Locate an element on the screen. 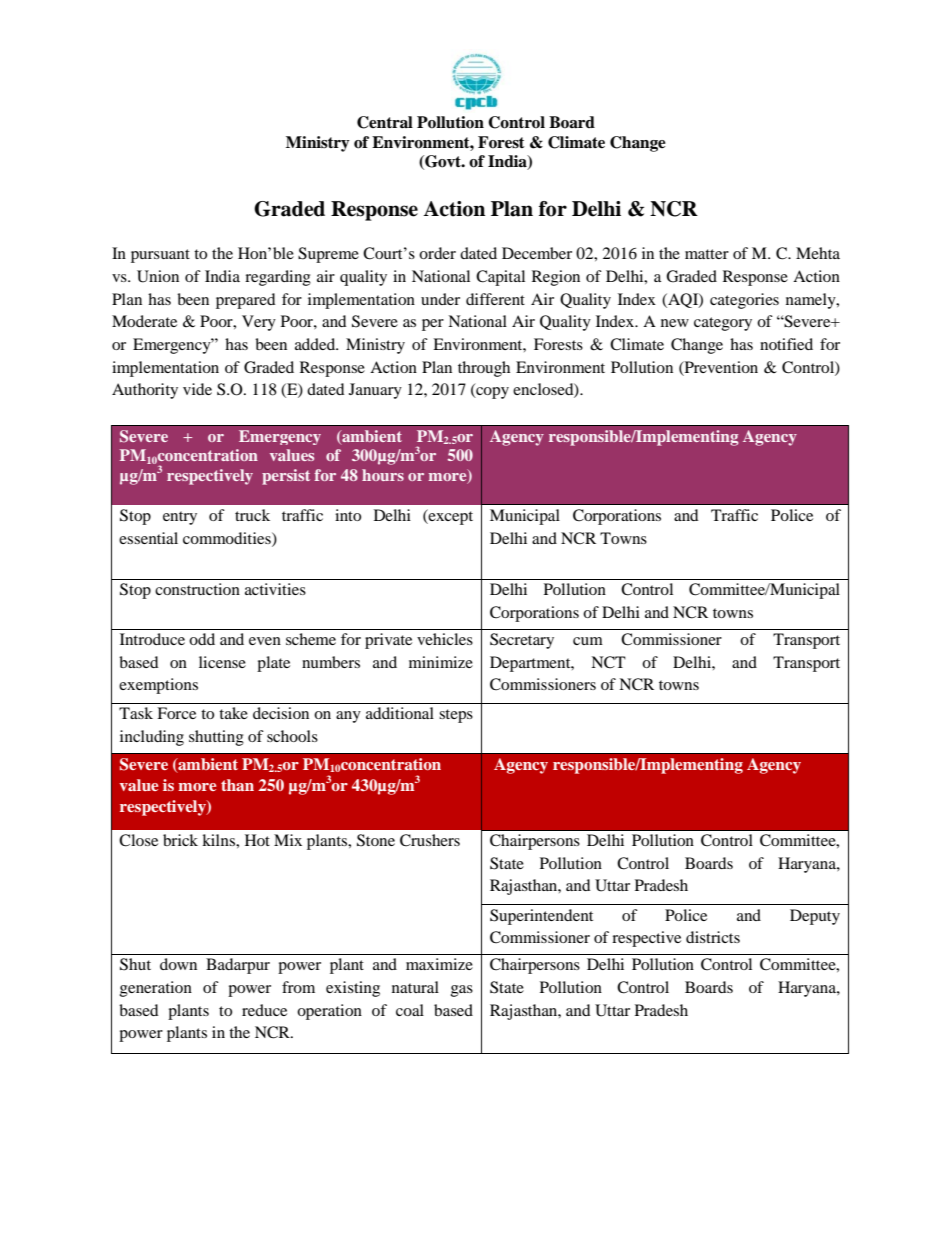  vehicles is located at coordinates (445, 639).
